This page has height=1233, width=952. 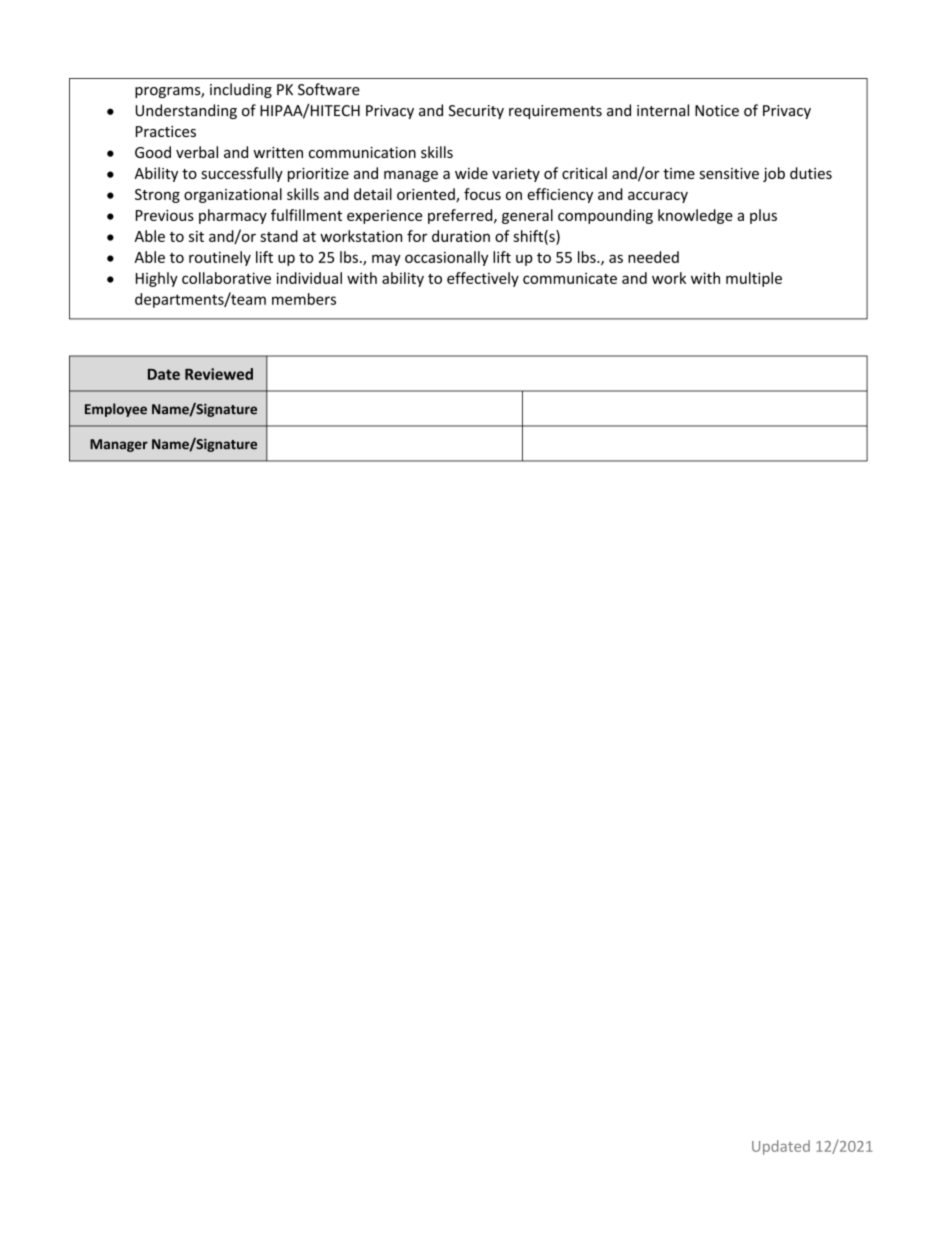 I want to click on members, so click(x=304, y=299).
